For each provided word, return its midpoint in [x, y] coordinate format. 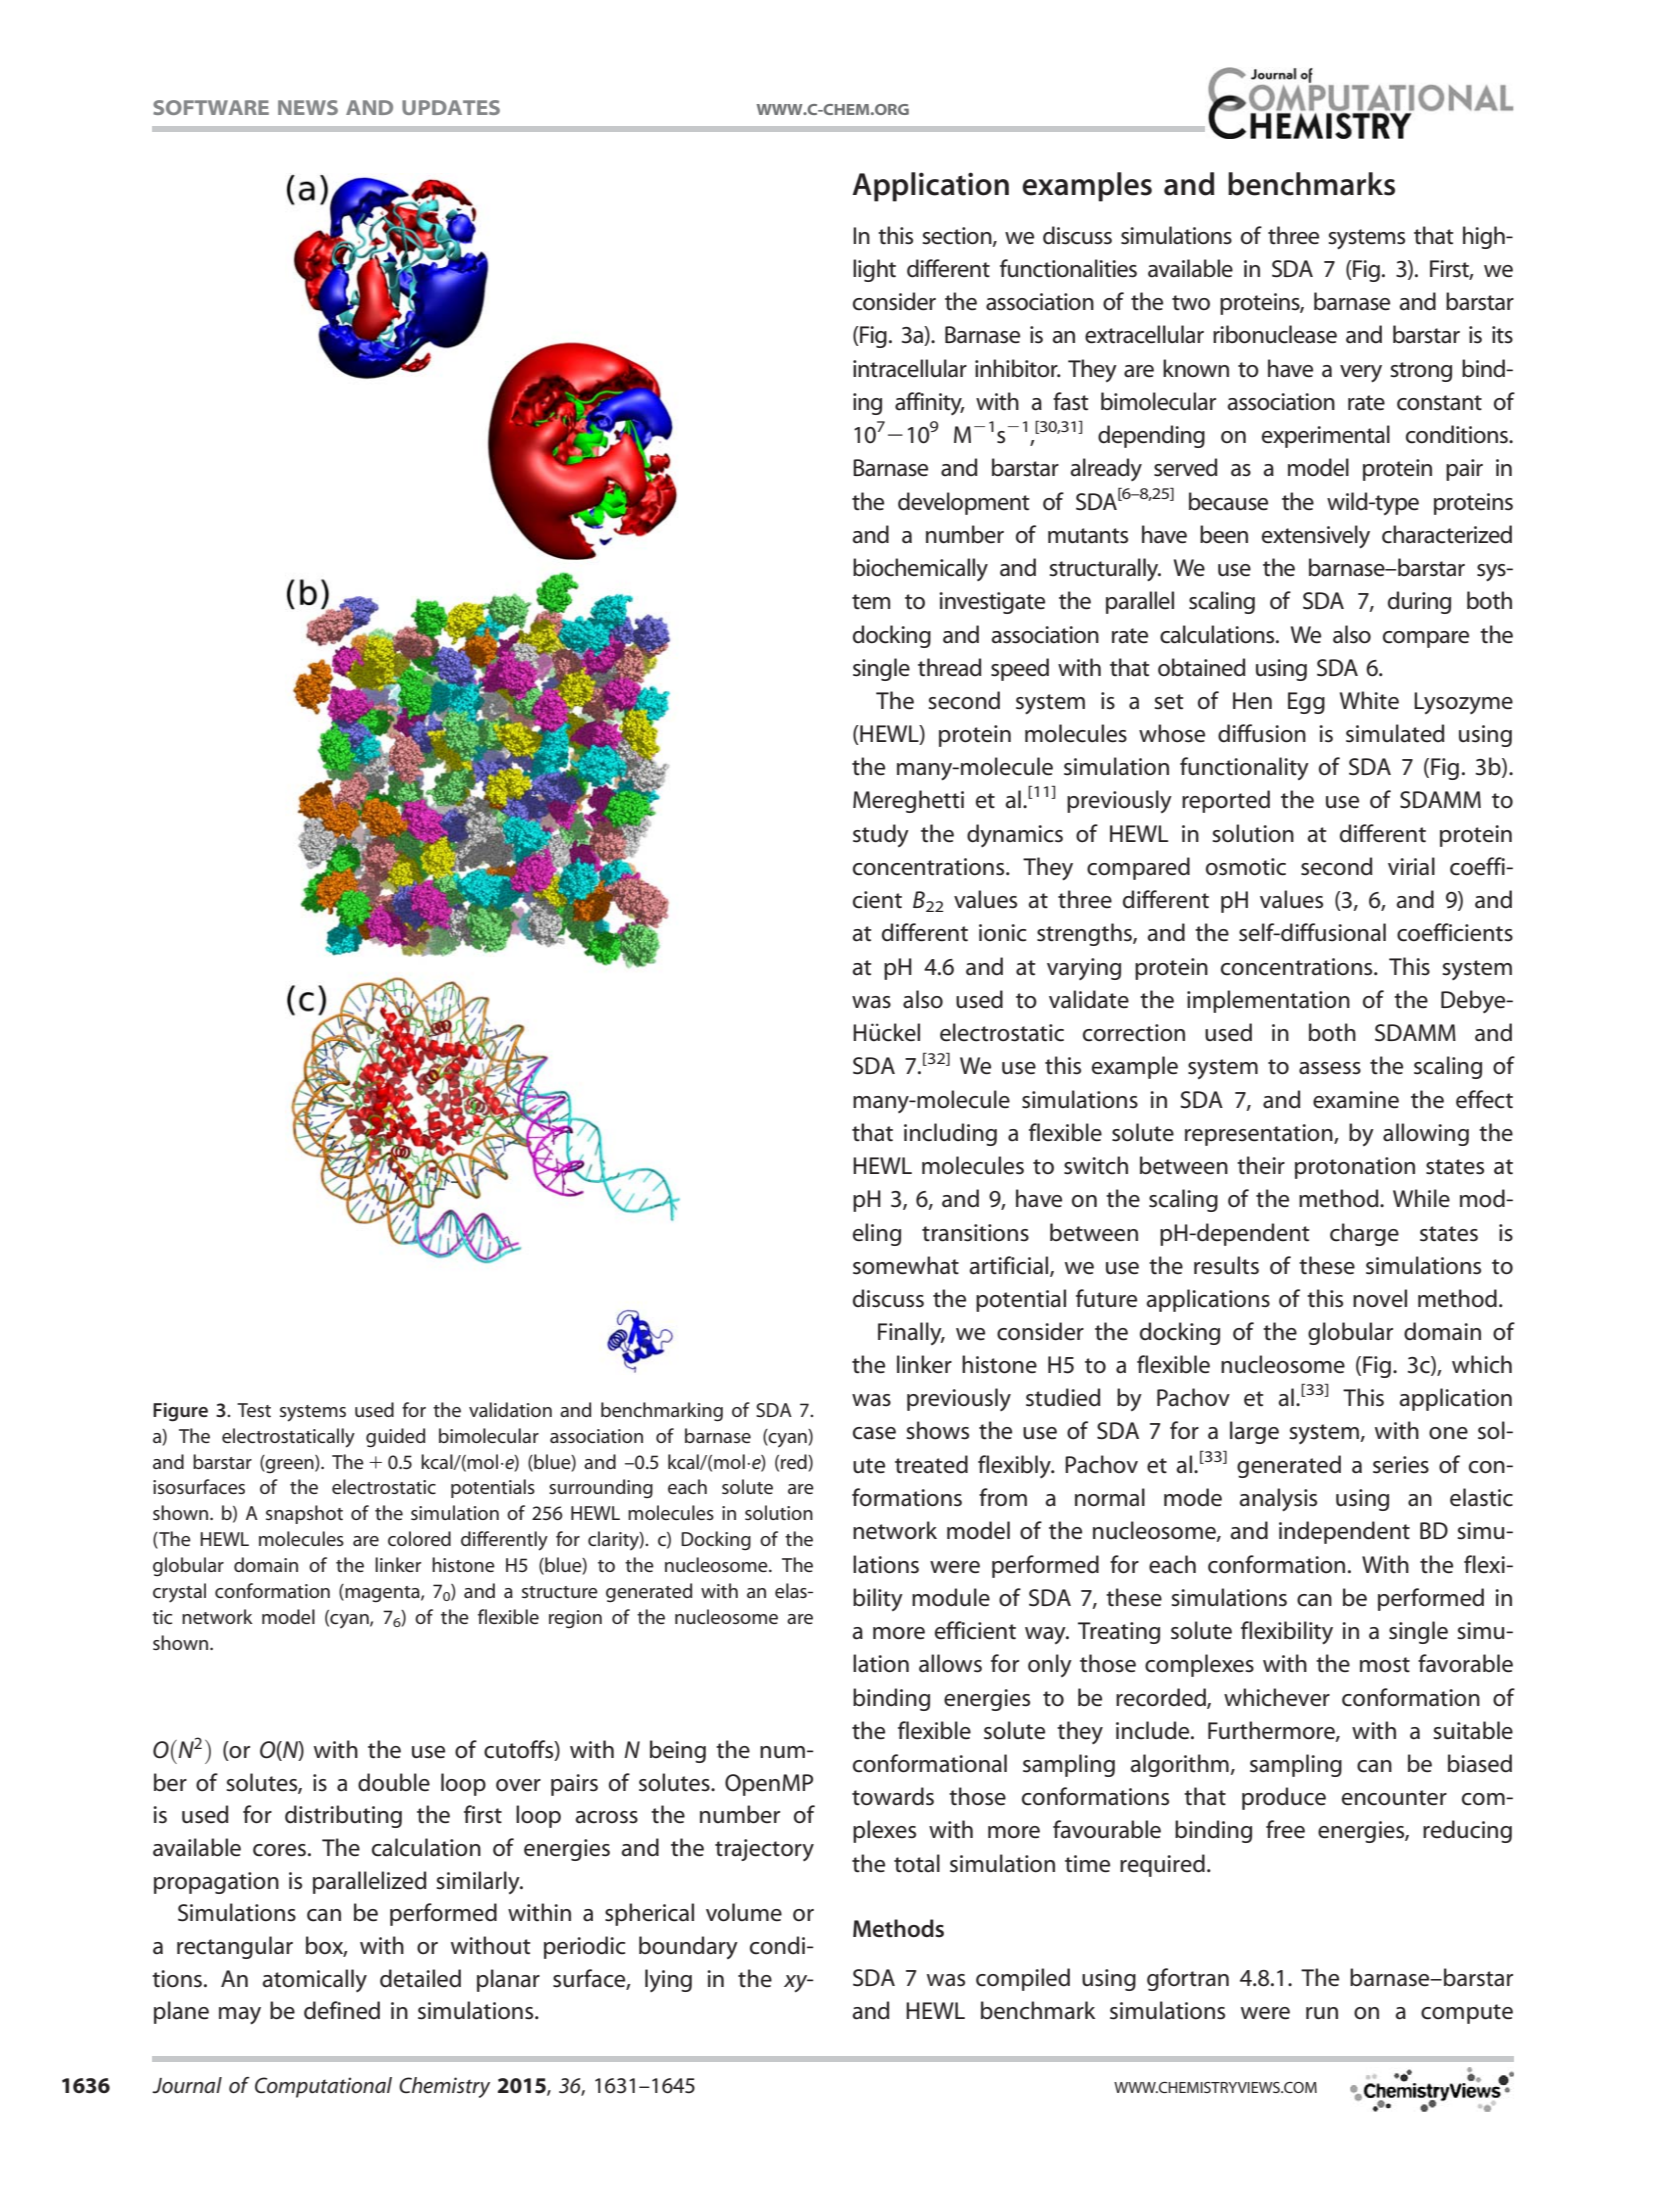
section [958, 236]
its [1502, 335]
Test [254, 1410]
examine [1356, 1100]
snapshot [304, 1514]
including [950, 1134]
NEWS [308, 107]
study [881, 835]
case [874, 1433]
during [1419, 602]
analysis [1278, 1500]
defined [342, 2010]
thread [950, 667]
